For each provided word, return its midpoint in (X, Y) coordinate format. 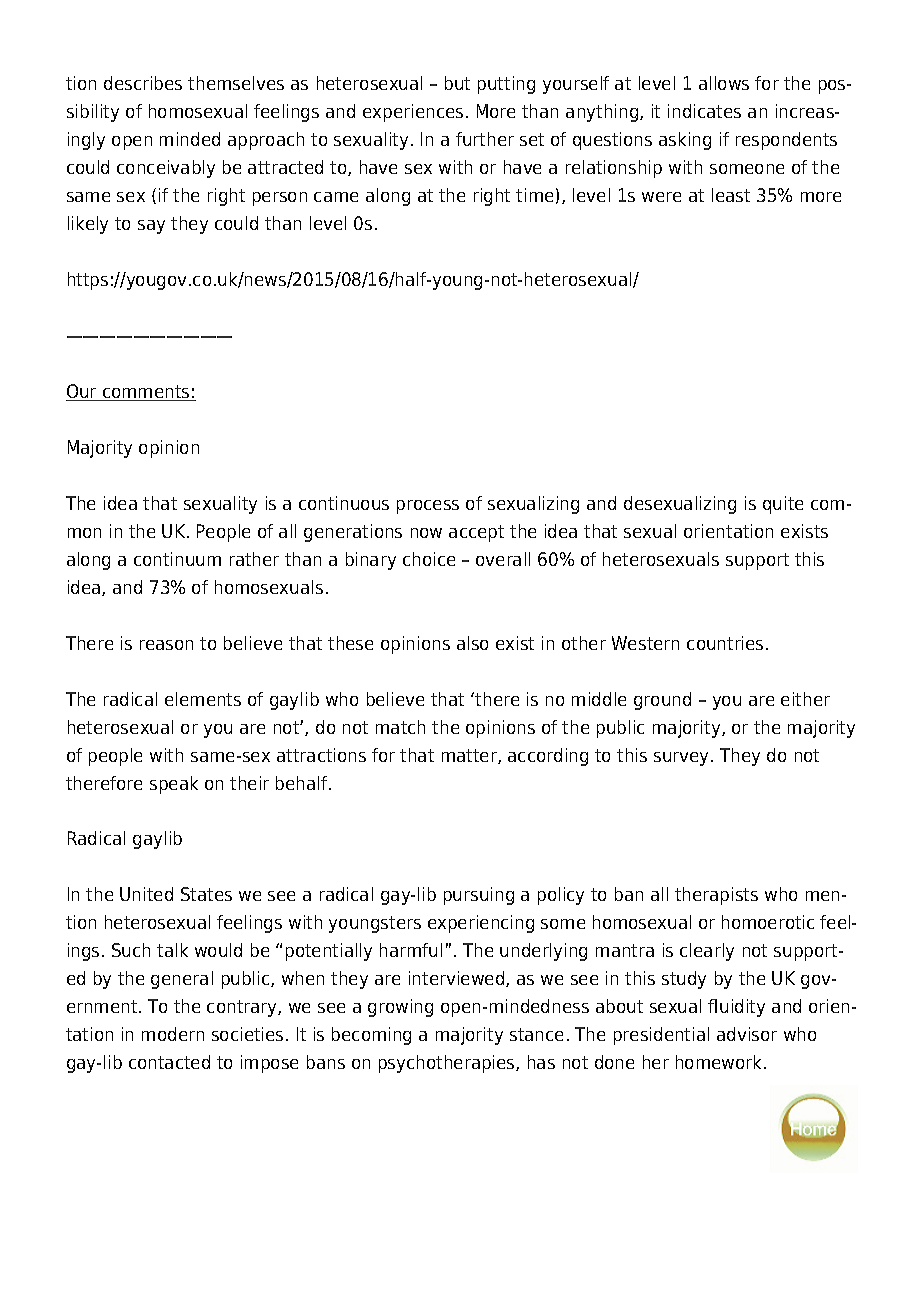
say (151, 227)
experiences (413, 113)
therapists (716, 896)
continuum (177, 559)
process (428, 507)
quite (783, 505)
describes (143, 83)
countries (725, 643)
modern (173, 1034)
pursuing (479, 896)
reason (166, 645)
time (534, 195)
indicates (704, 111)
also (472, 643)
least (731, 195)
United (146, 894)
